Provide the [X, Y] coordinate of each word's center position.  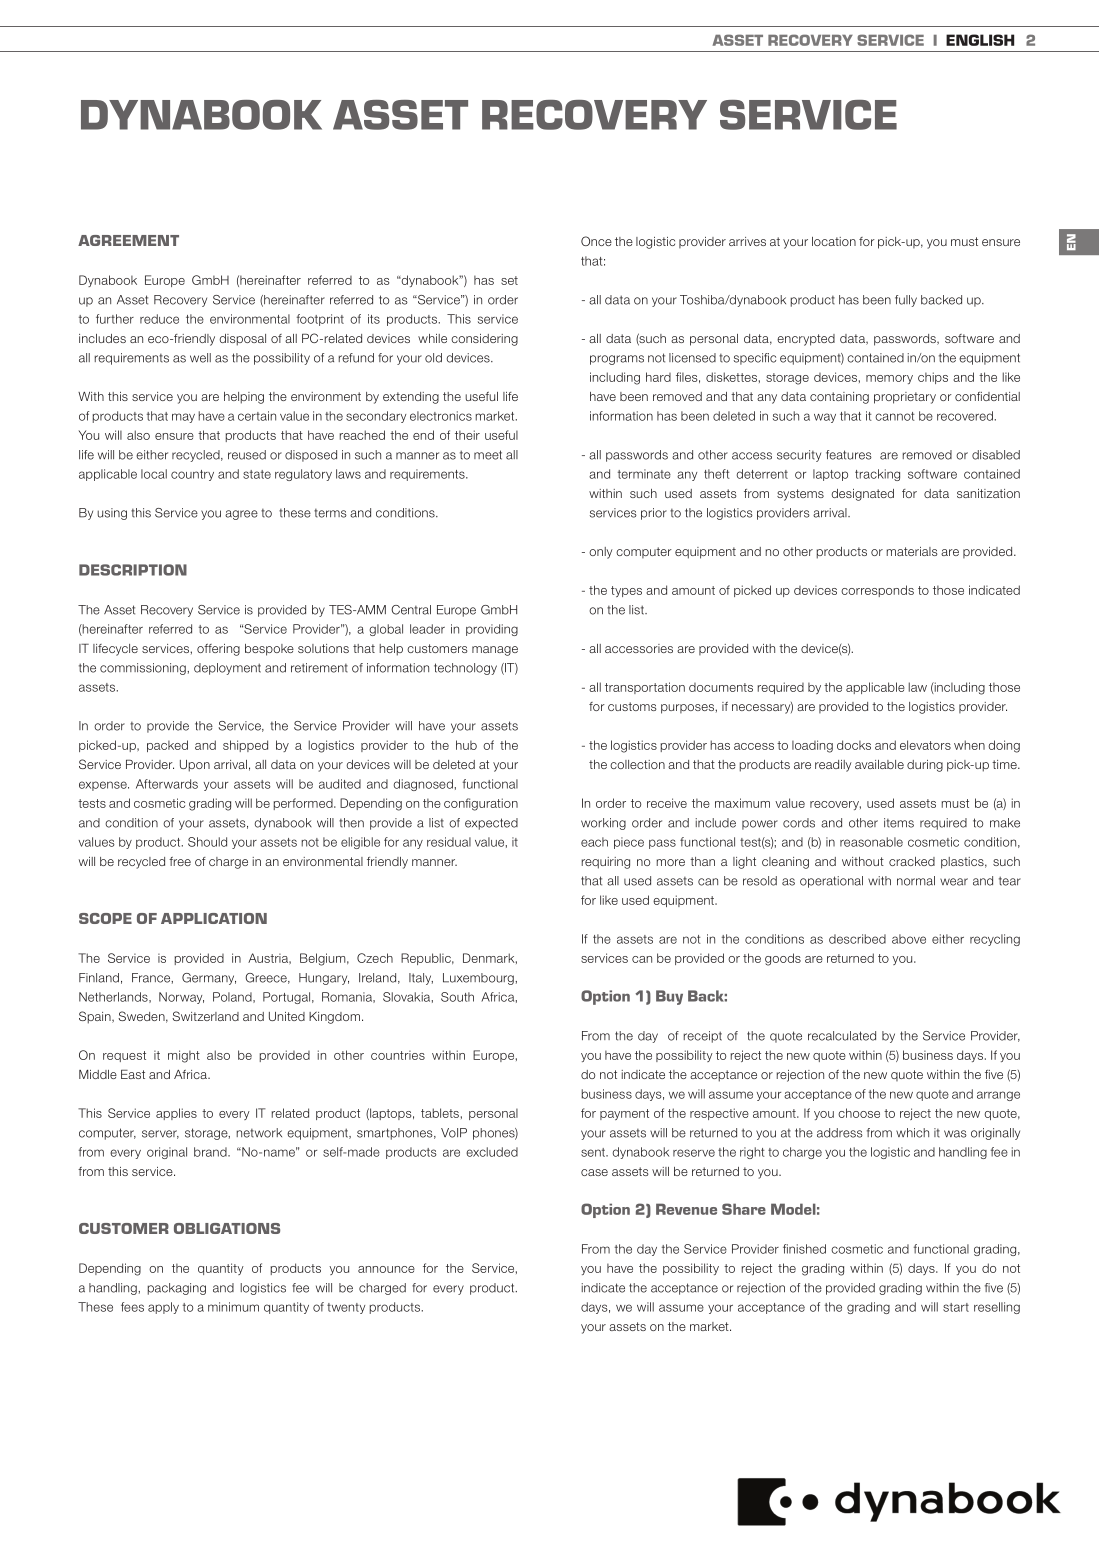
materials [912, 551]
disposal [242, 340]
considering [484, 340]
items [899, 823]
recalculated [842, 1036]
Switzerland [205, 1016]
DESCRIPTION [133, 570]
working [603, 824]
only [601, 553]
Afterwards [167, 784]
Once [596, 241]
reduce [159, 319]
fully [906, 301]
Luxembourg [479, 979]
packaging [177, 1289]
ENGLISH [980, 40]
